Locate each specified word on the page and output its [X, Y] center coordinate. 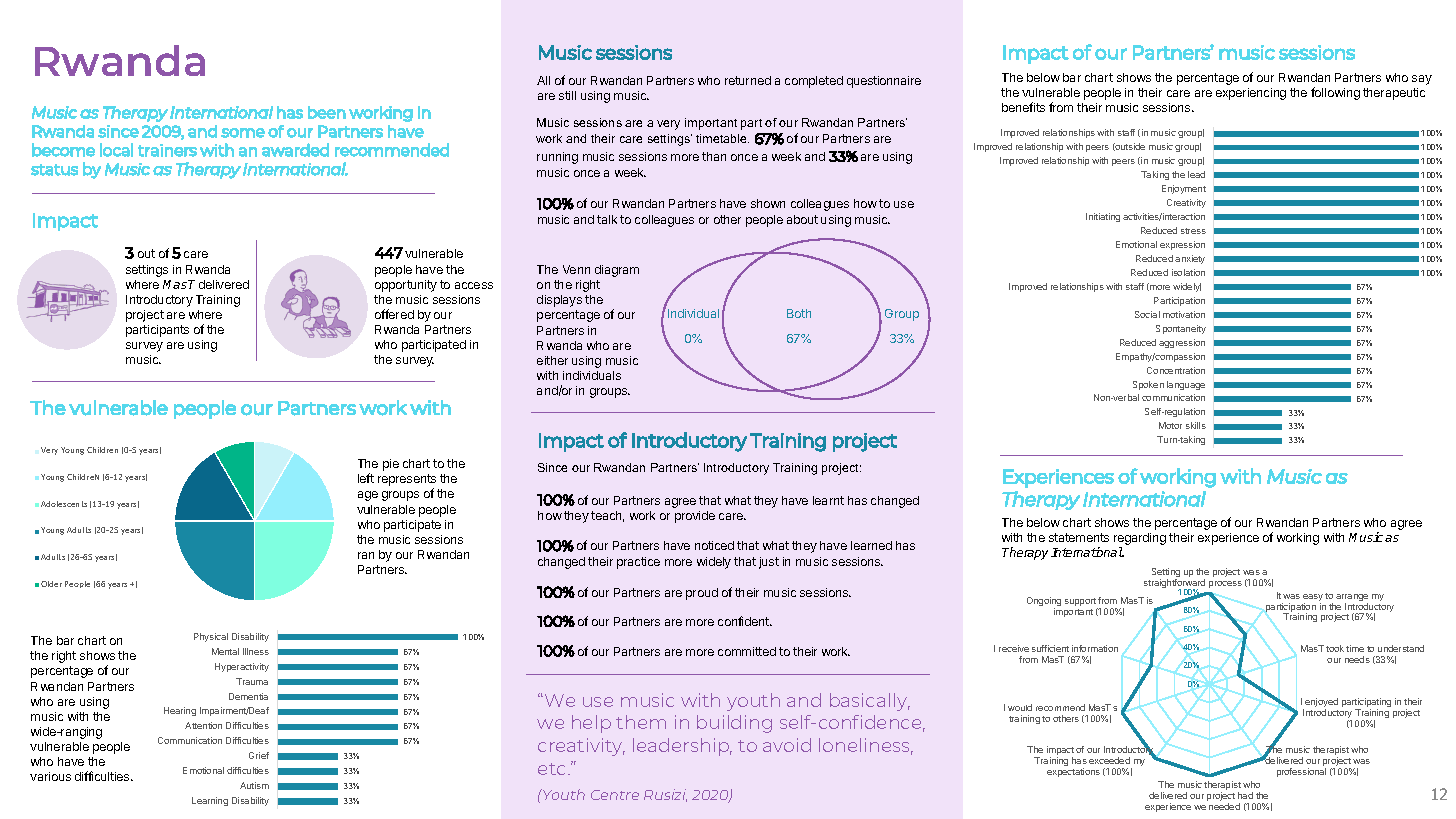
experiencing [1251, 94]
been [327, 112]
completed [814, 82]
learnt [828, 500]
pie [391, 465]
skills [1196, 425]
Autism [254, 785]
